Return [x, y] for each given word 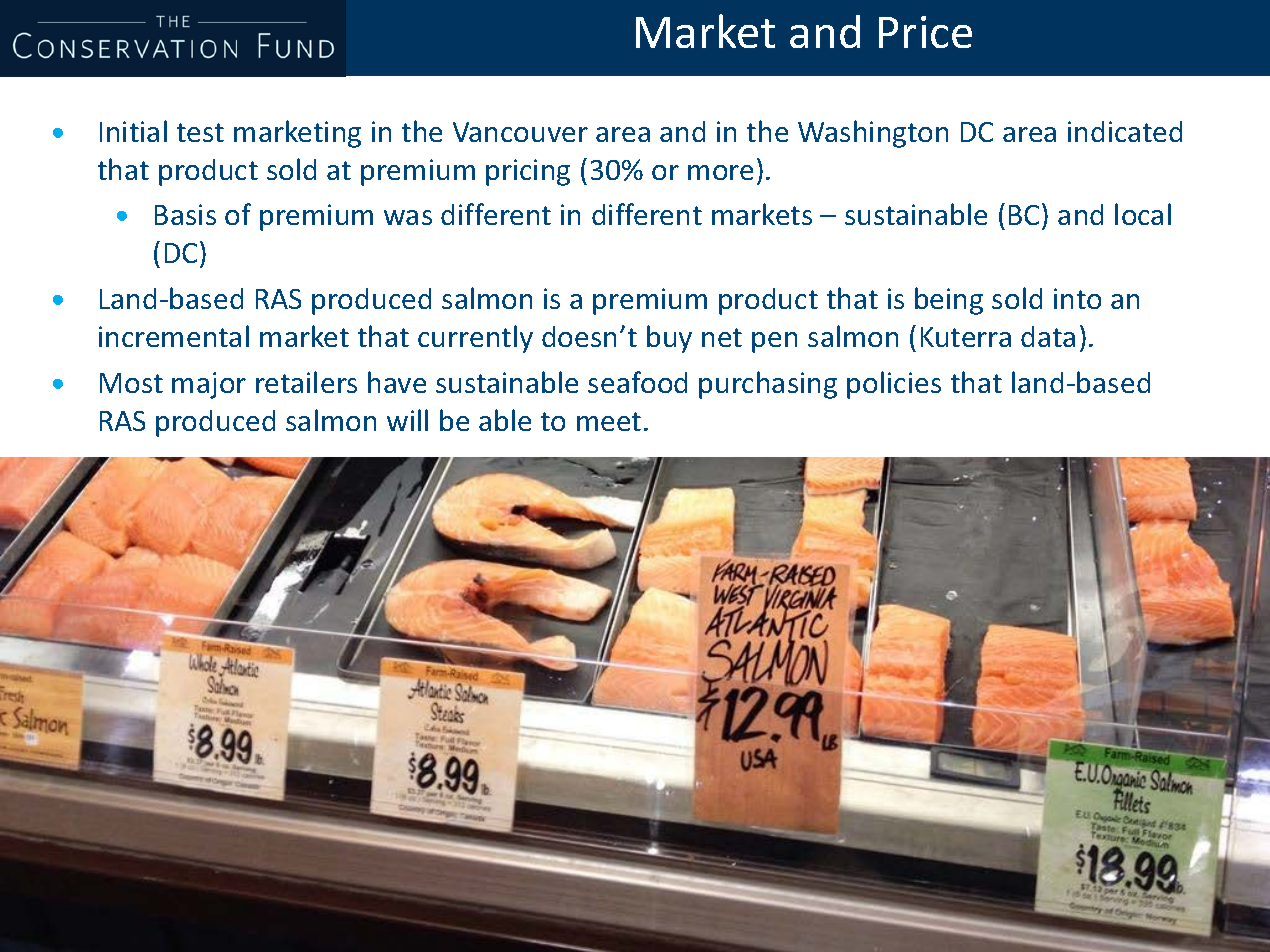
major [209, 385]
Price [925, 32]
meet [609, 421]
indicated [1125, 131]
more [720, 172]
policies [894, 385]
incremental [174, 336]
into [1077, 298]
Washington [873, 134]
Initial [133, 131]
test [200, 132]
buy [669, 339]
